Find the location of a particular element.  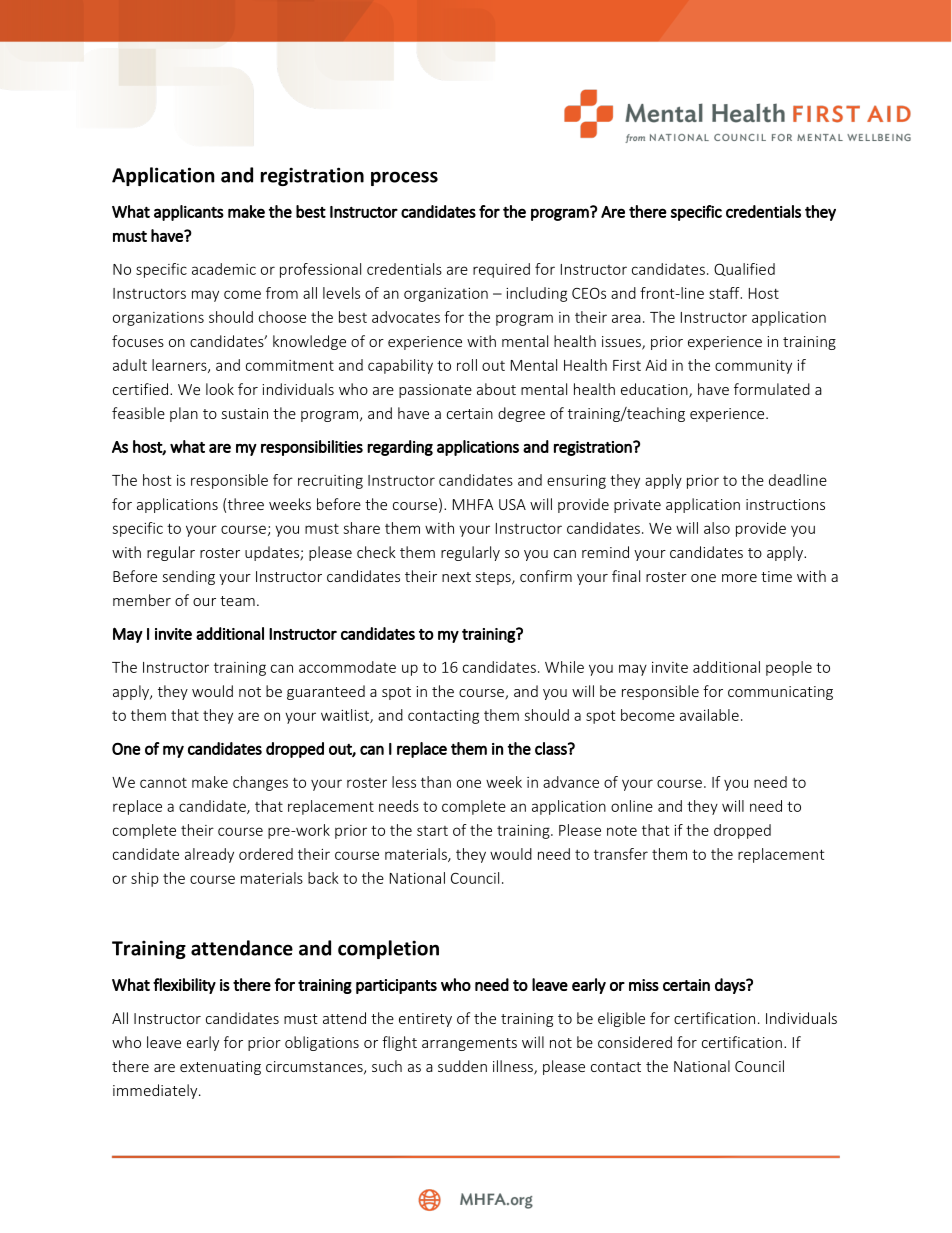

passionate is located at coordinates (435, 391).
